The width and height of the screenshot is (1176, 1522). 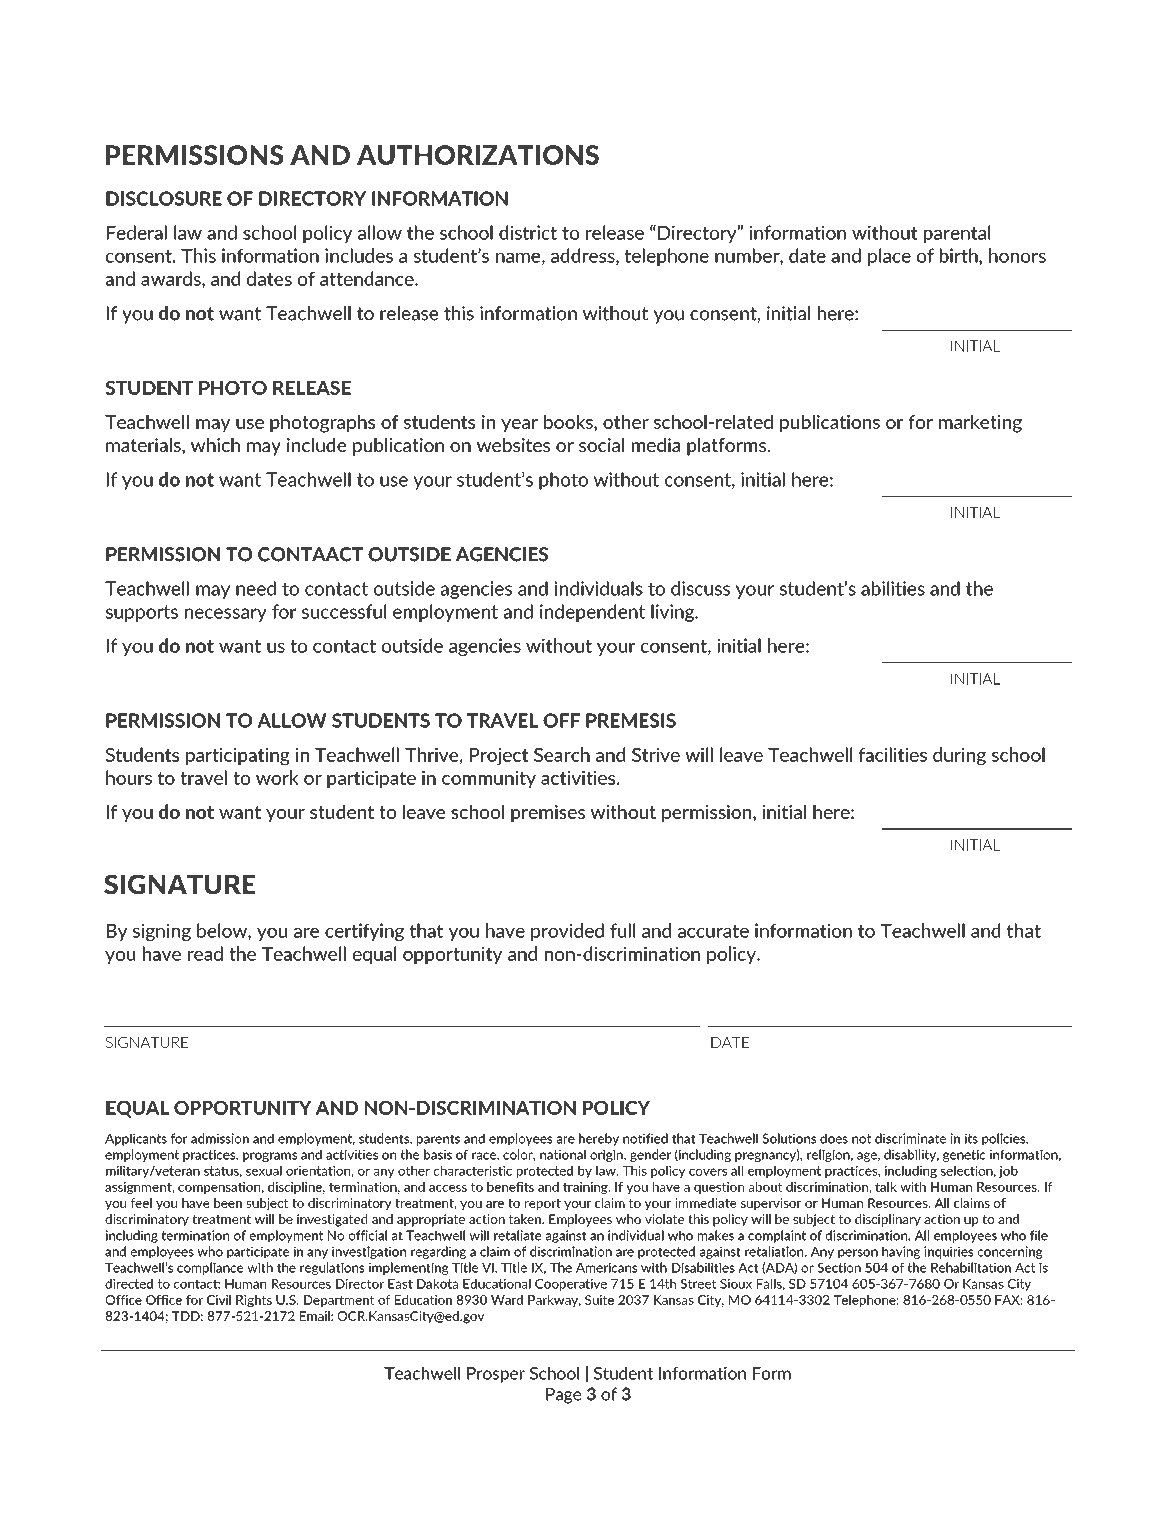 I want to click on parental, so click(x=957, y=234).
